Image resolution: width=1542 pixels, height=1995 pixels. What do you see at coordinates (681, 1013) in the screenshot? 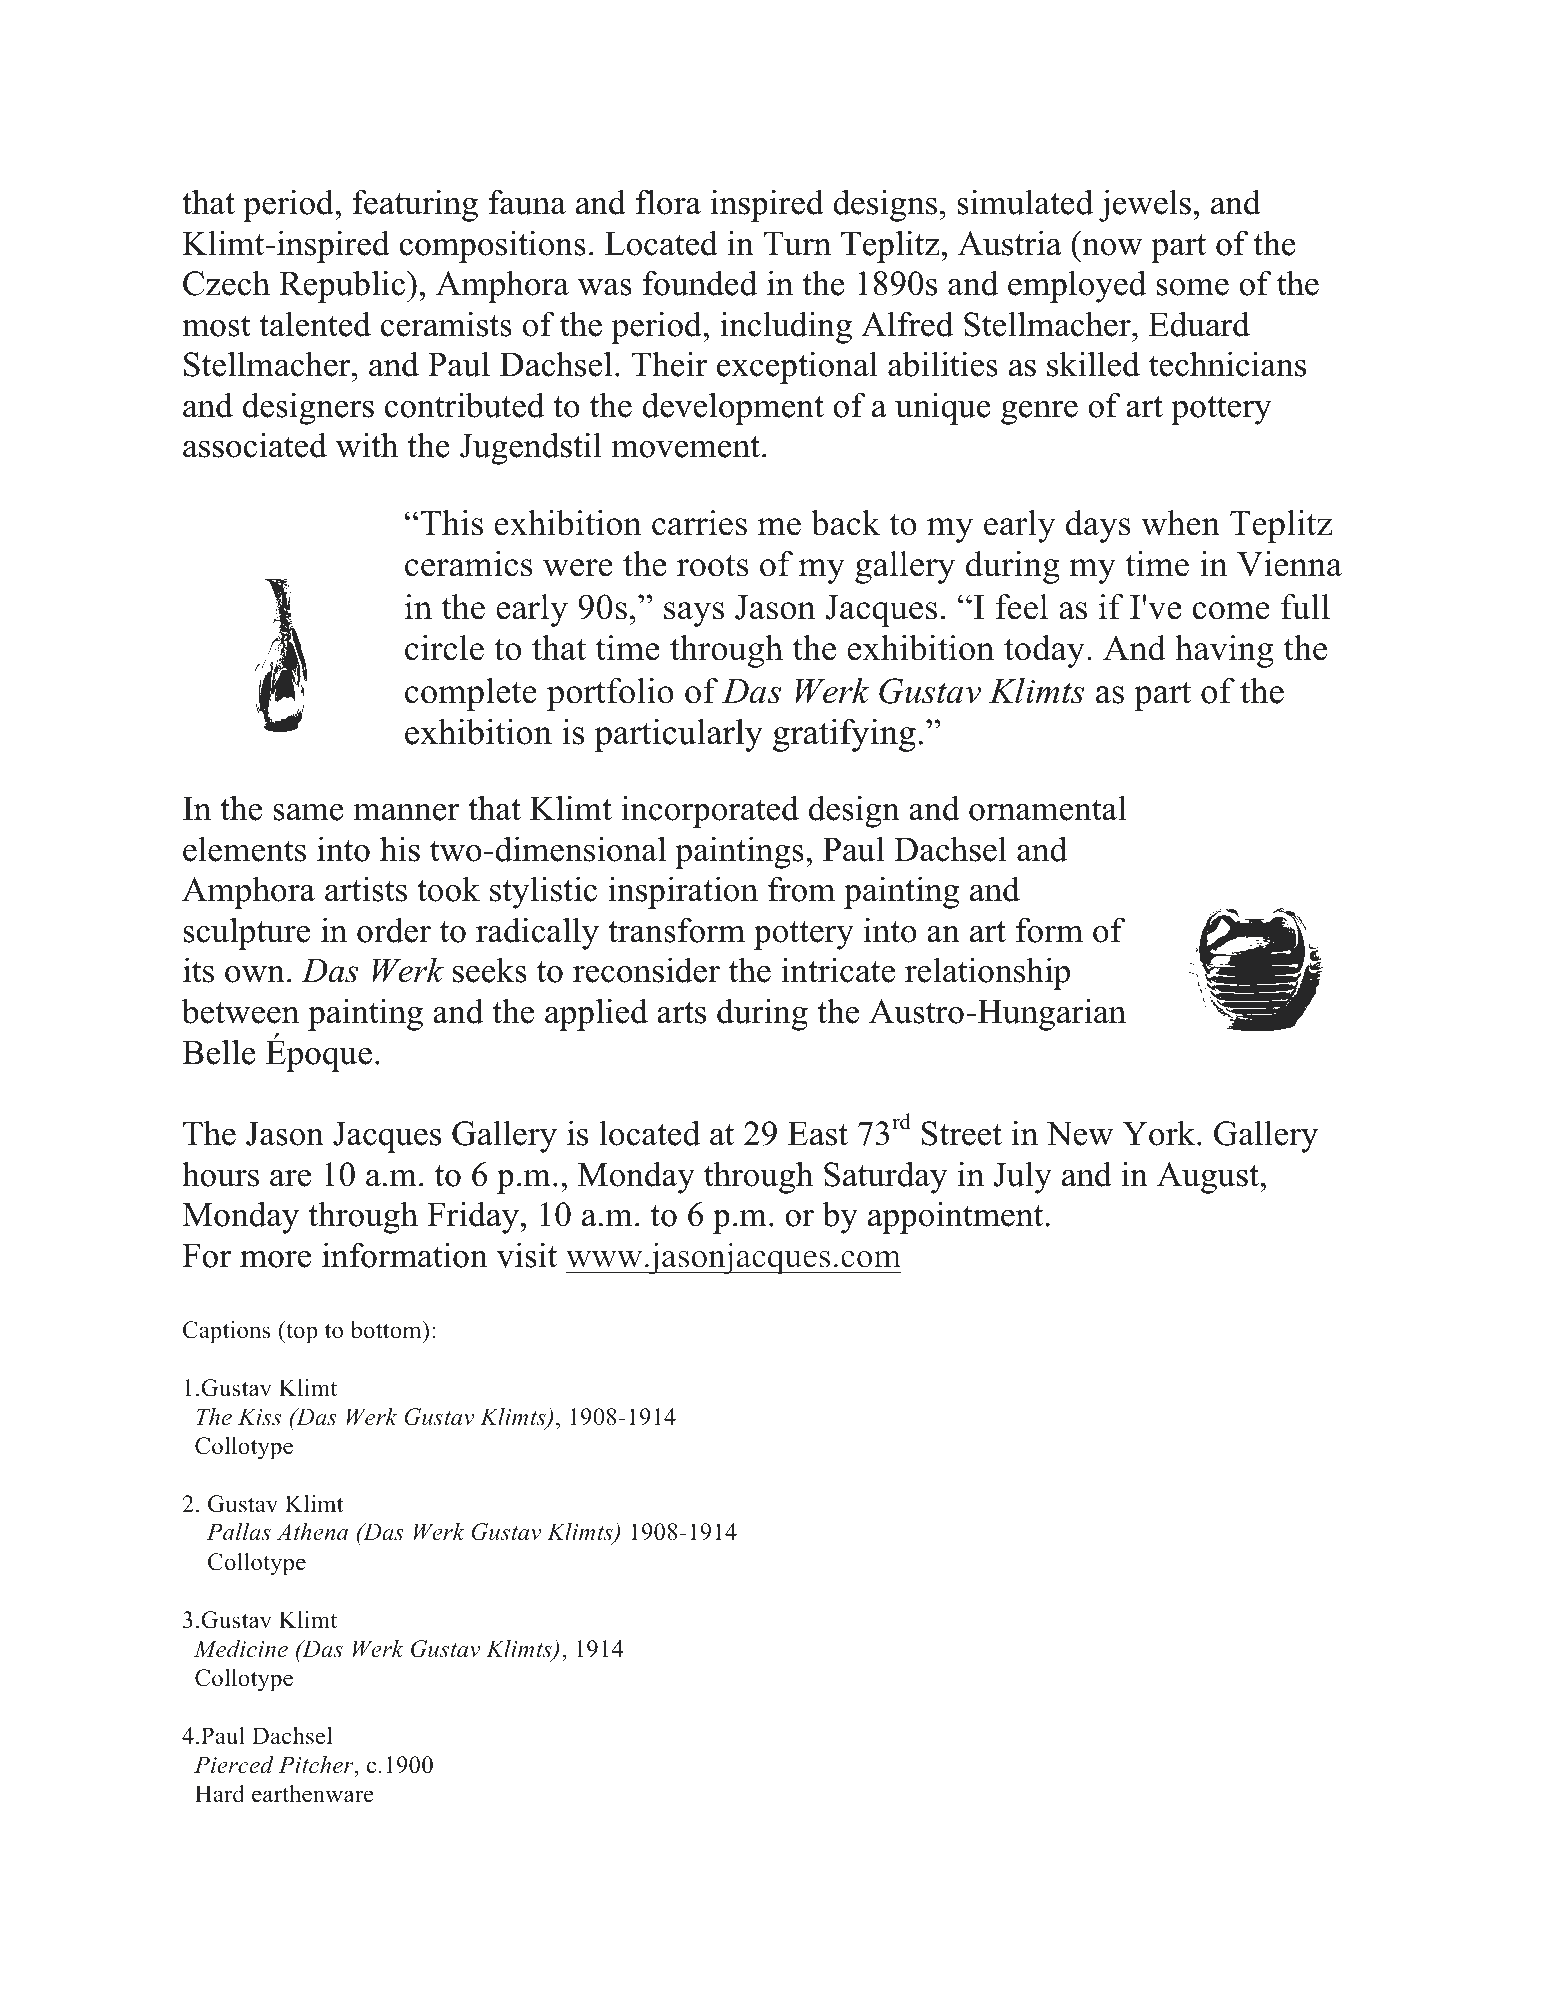
I see `arts` at bounding box center [681, 1013].
